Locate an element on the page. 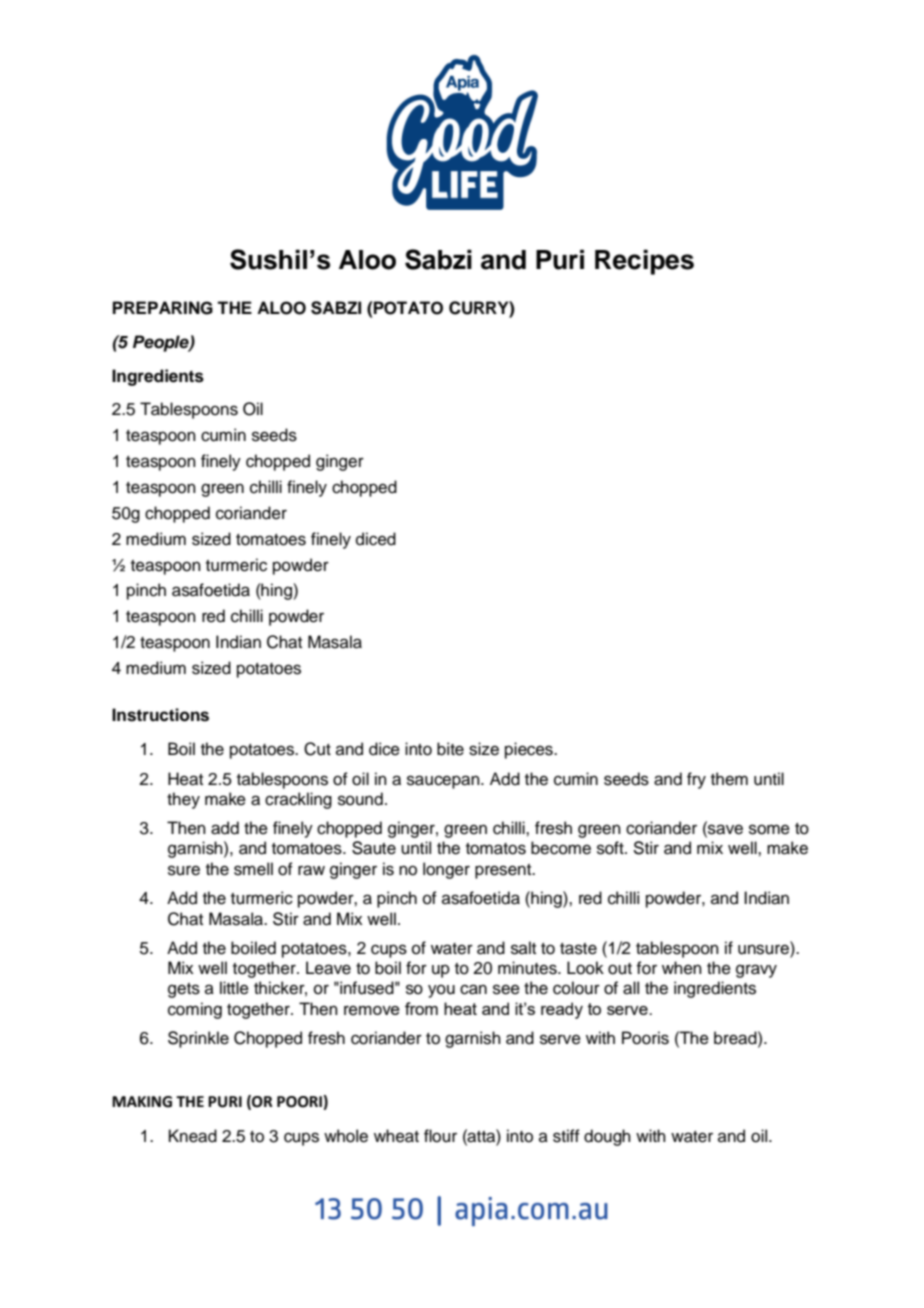 The image size is (924, 1308). fry is located at coordinates (696, 780).
